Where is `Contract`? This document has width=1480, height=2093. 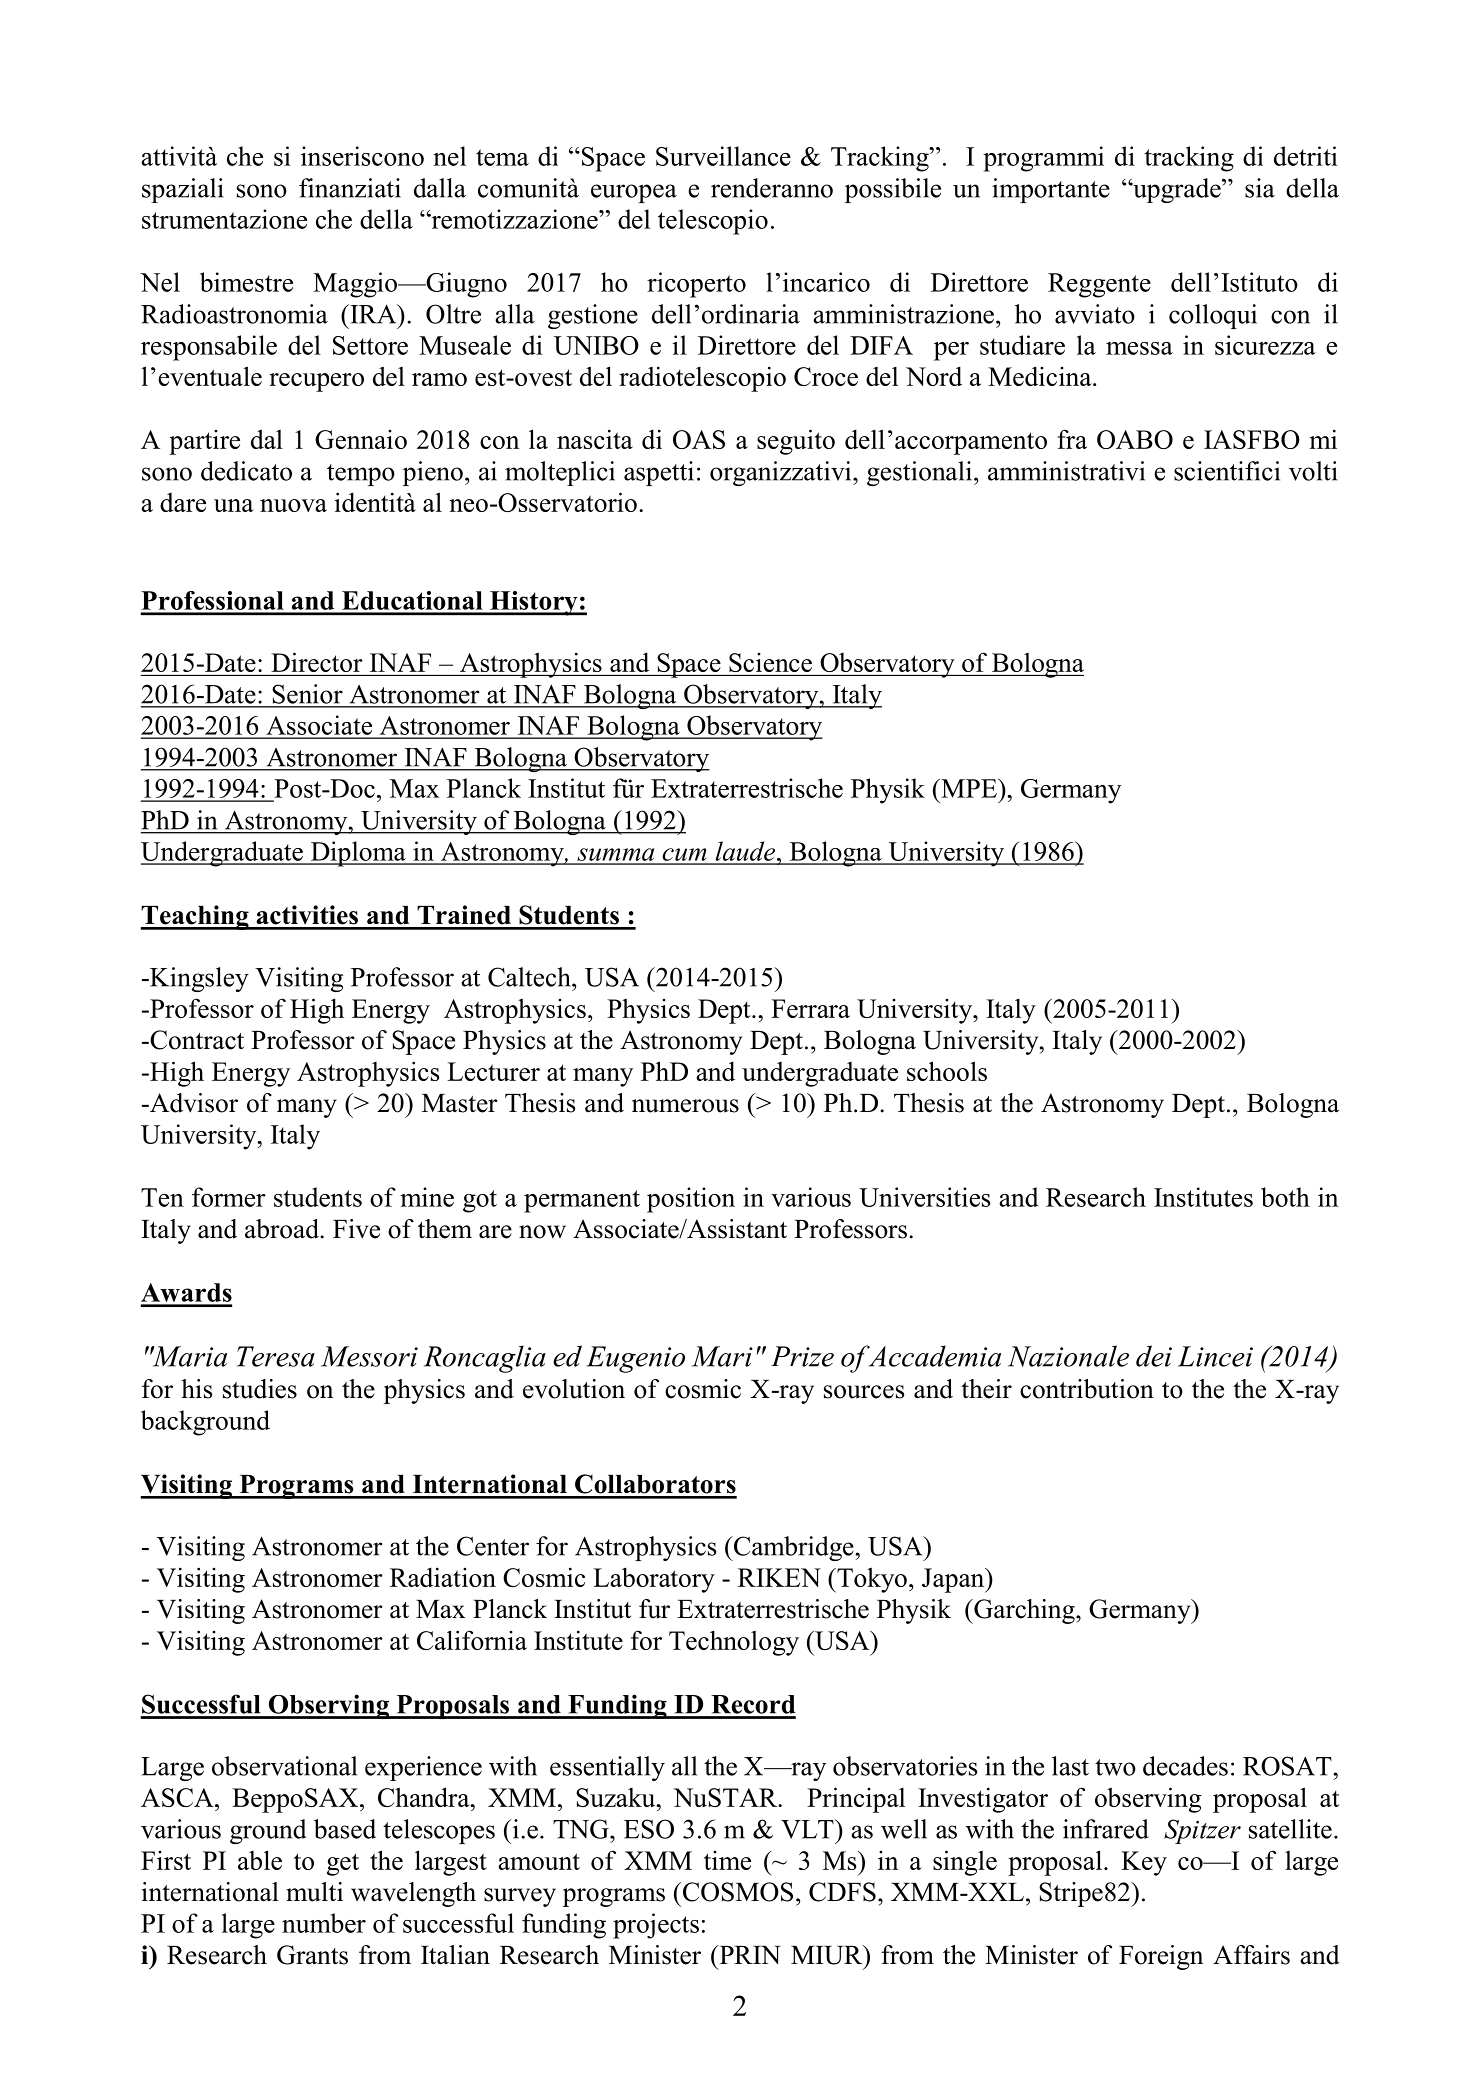
Contract is located at coordinates (196, 1040).
